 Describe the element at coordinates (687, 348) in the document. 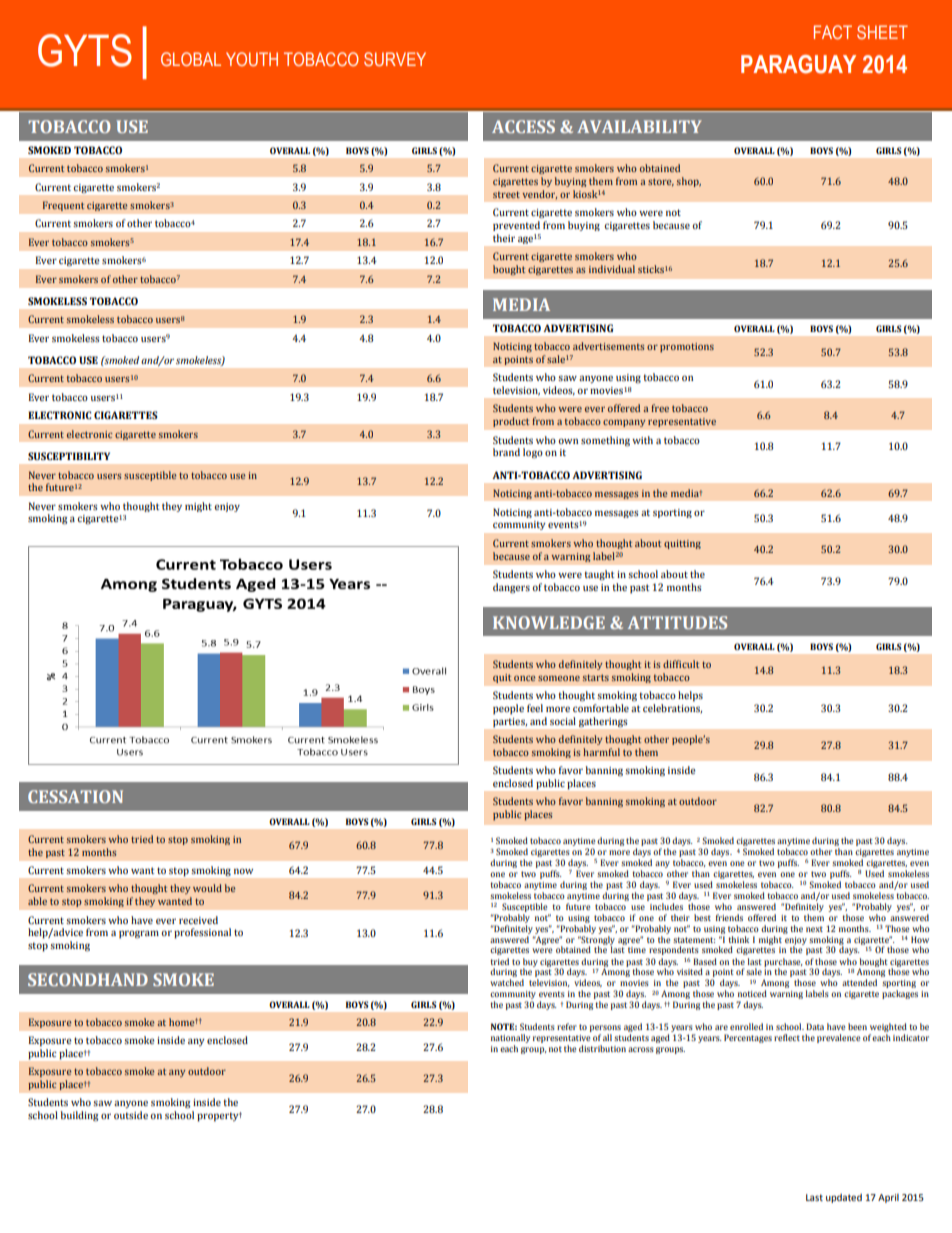

I see `promotions` at that location.
